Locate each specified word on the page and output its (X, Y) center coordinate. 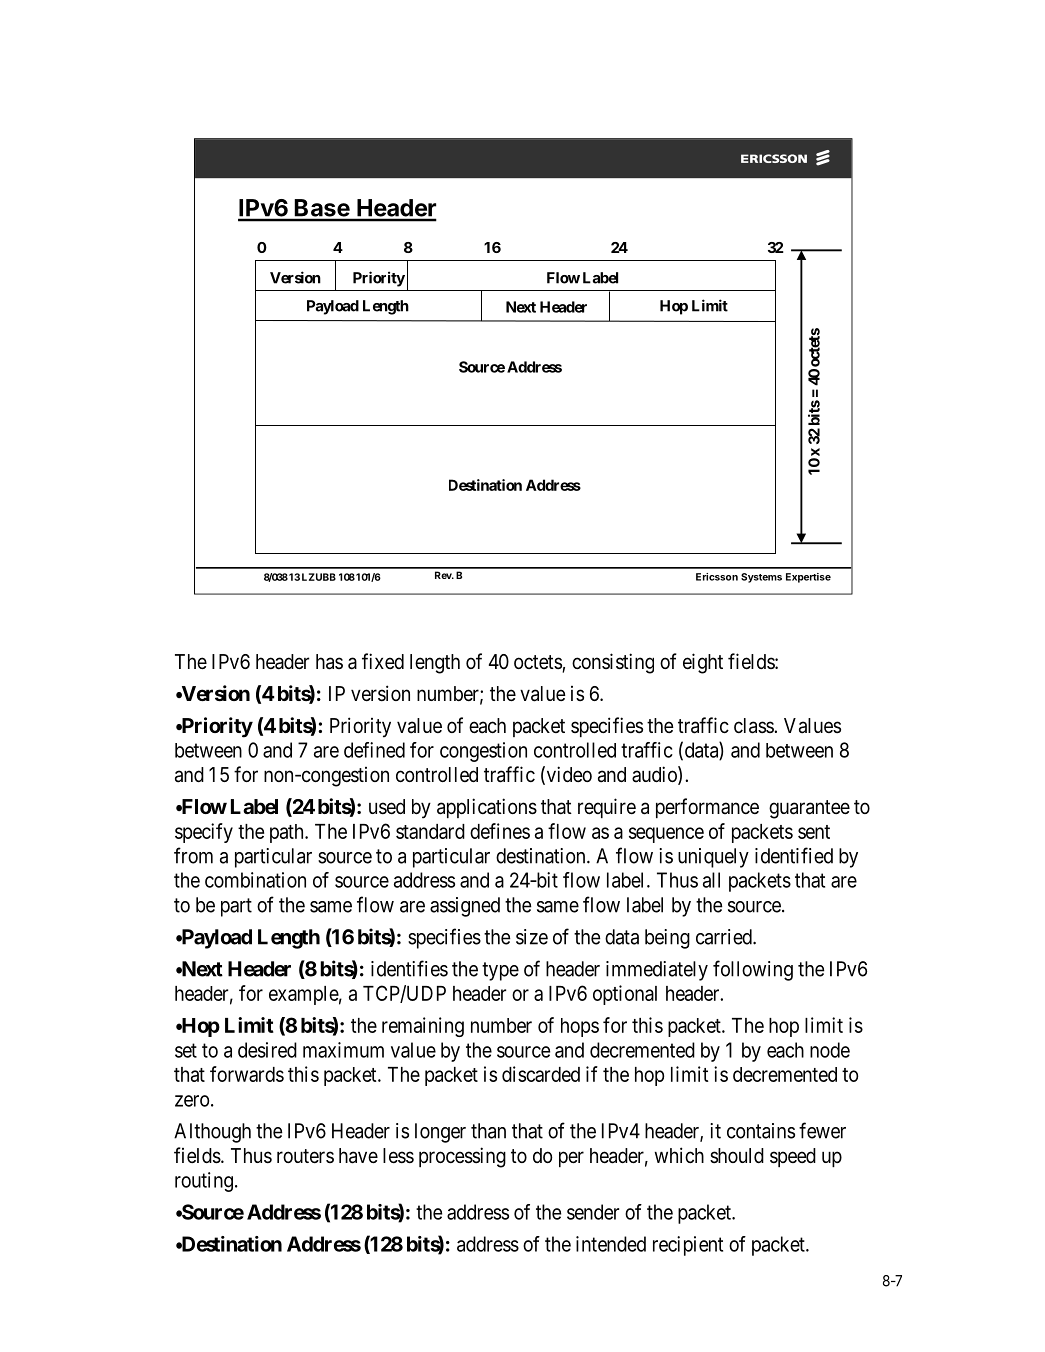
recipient (688, 1246)
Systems (761, 578)
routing (204, 1182)
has (329, 662)
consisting (613, 663)
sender (593, 1212)
